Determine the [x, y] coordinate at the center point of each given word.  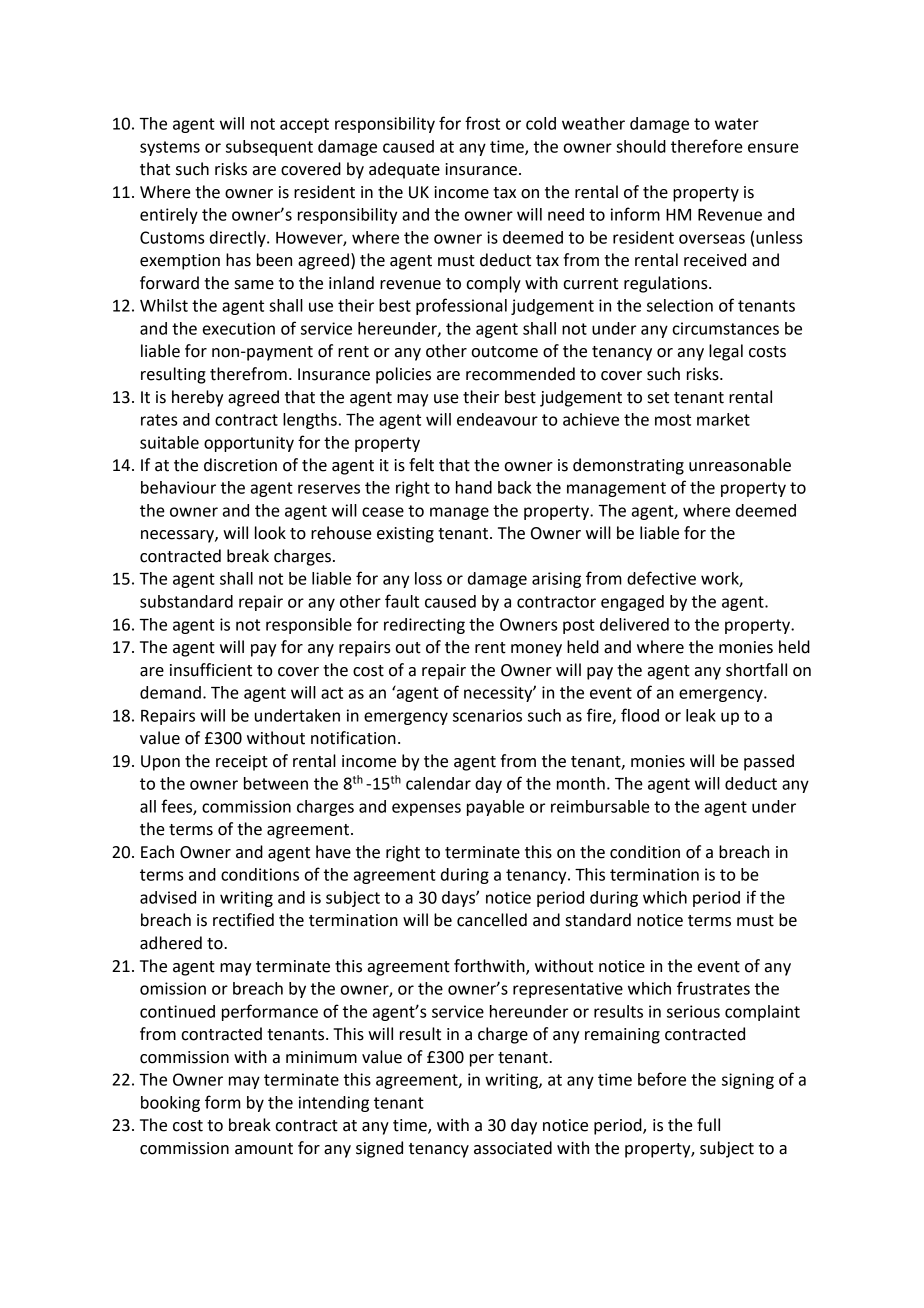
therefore [707, 146]
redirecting [424, 626]
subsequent [269, 148]
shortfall [756, 670]
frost [482, 123]
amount [264, 1149]
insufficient [211, 670]
